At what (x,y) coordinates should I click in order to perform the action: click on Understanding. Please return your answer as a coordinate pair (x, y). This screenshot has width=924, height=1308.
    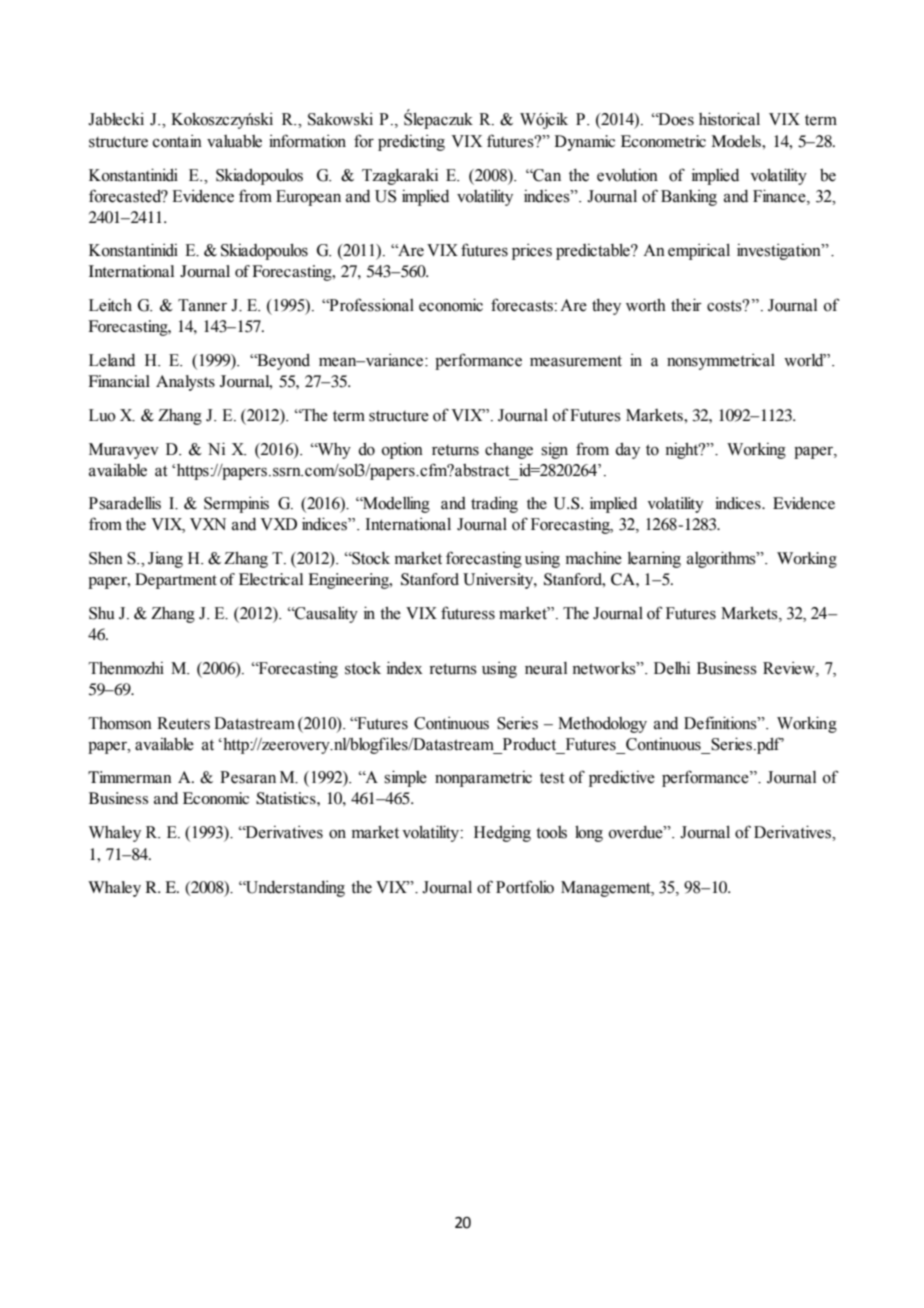
    Looking at the image, I should click on (294, 889).
